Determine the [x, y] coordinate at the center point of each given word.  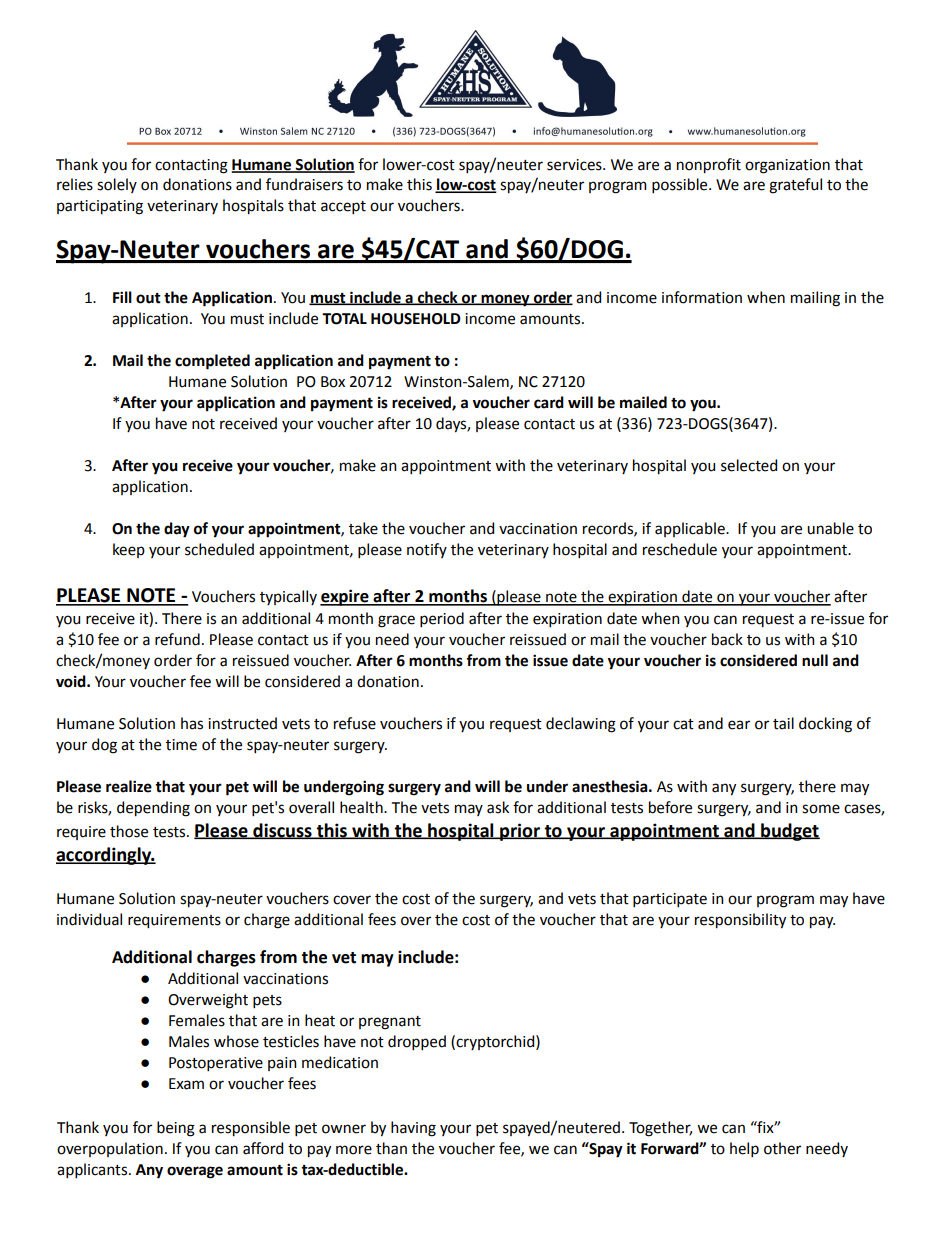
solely [117, 185]
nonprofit [709, 166]
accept [343, 207]
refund [177, 639]
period [442, 619]
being [176, 1129]
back [727, 639]
